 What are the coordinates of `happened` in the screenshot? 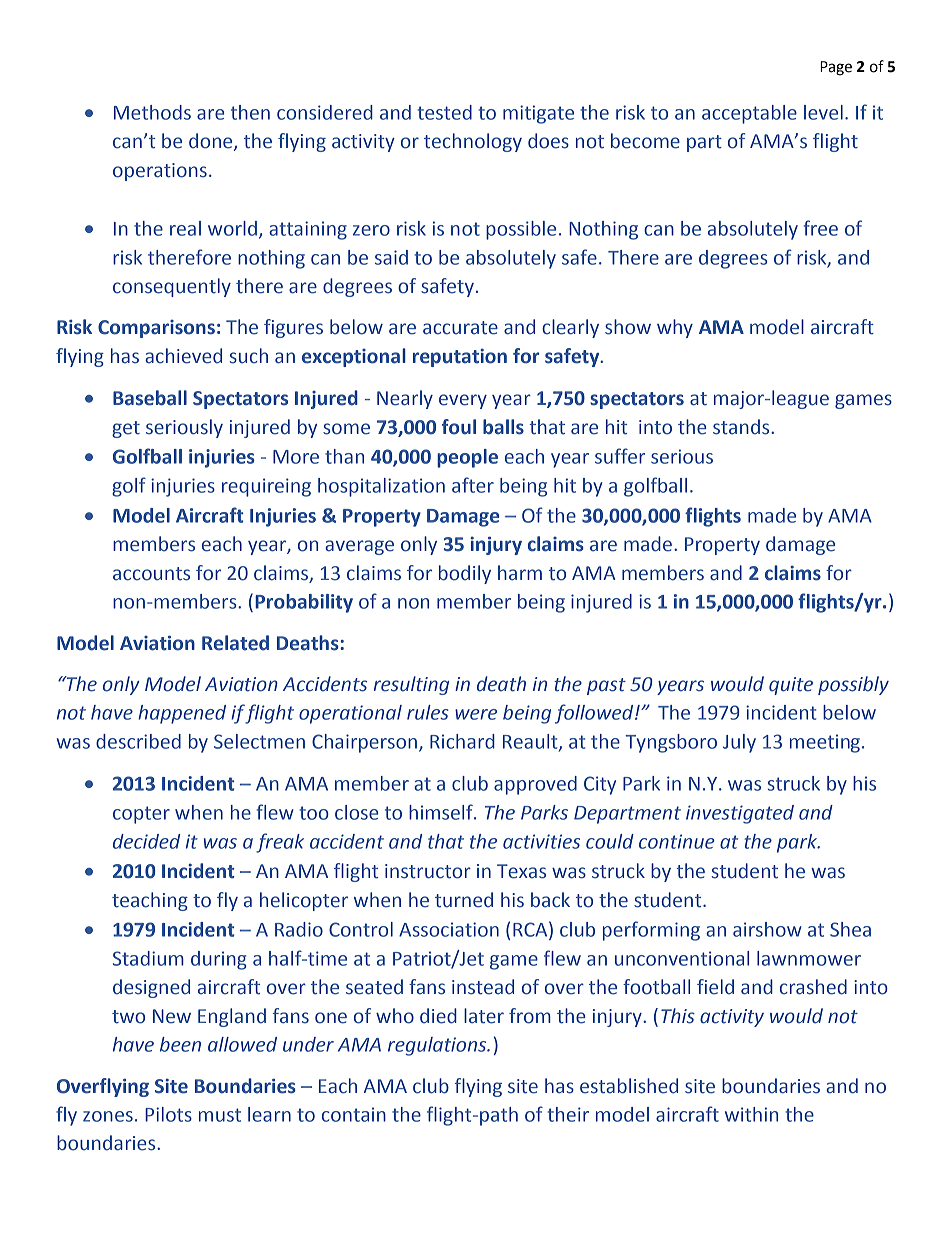 It's located at (182, 714).
